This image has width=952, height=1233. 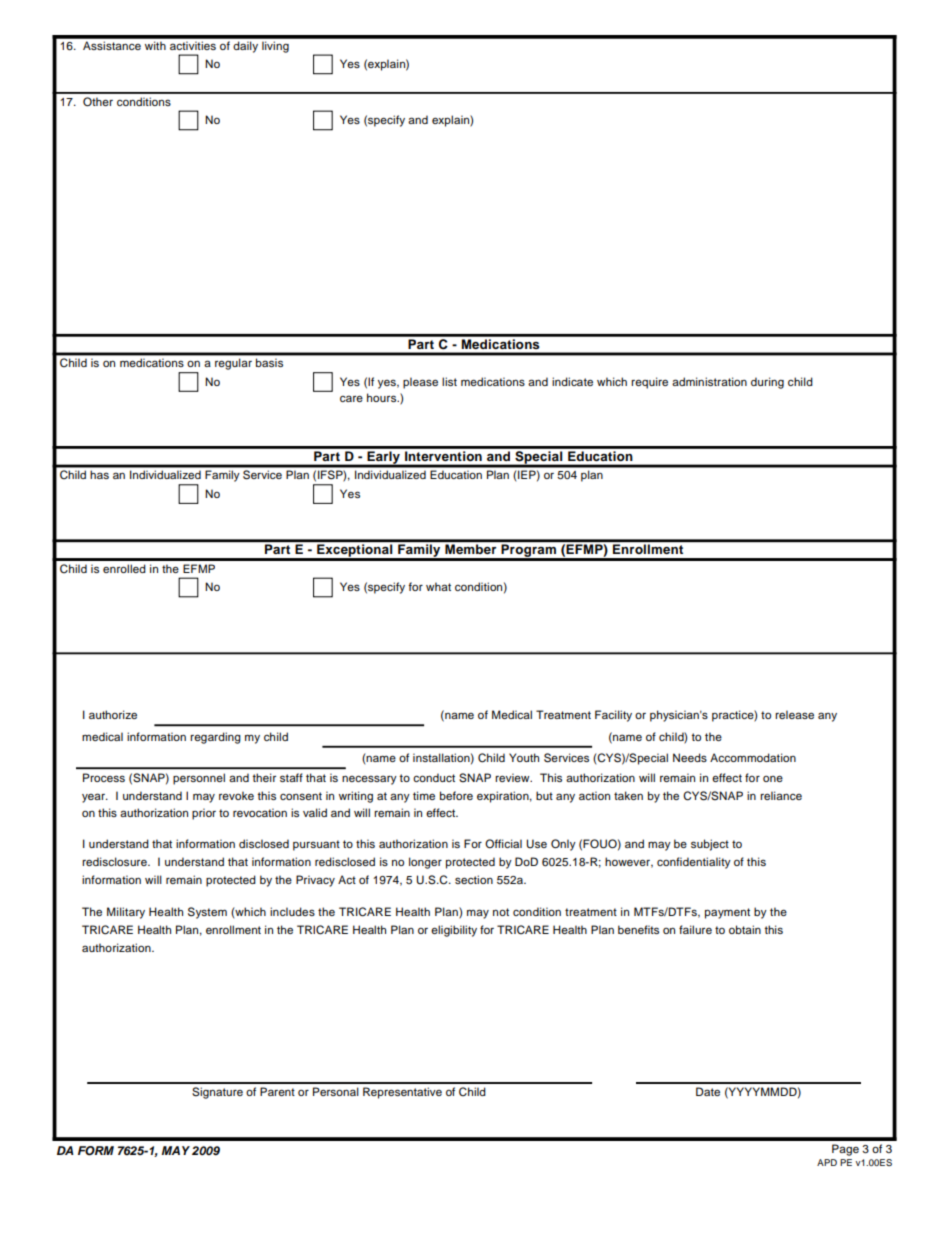 I want to click on Other, so click(x=98, y=102).
